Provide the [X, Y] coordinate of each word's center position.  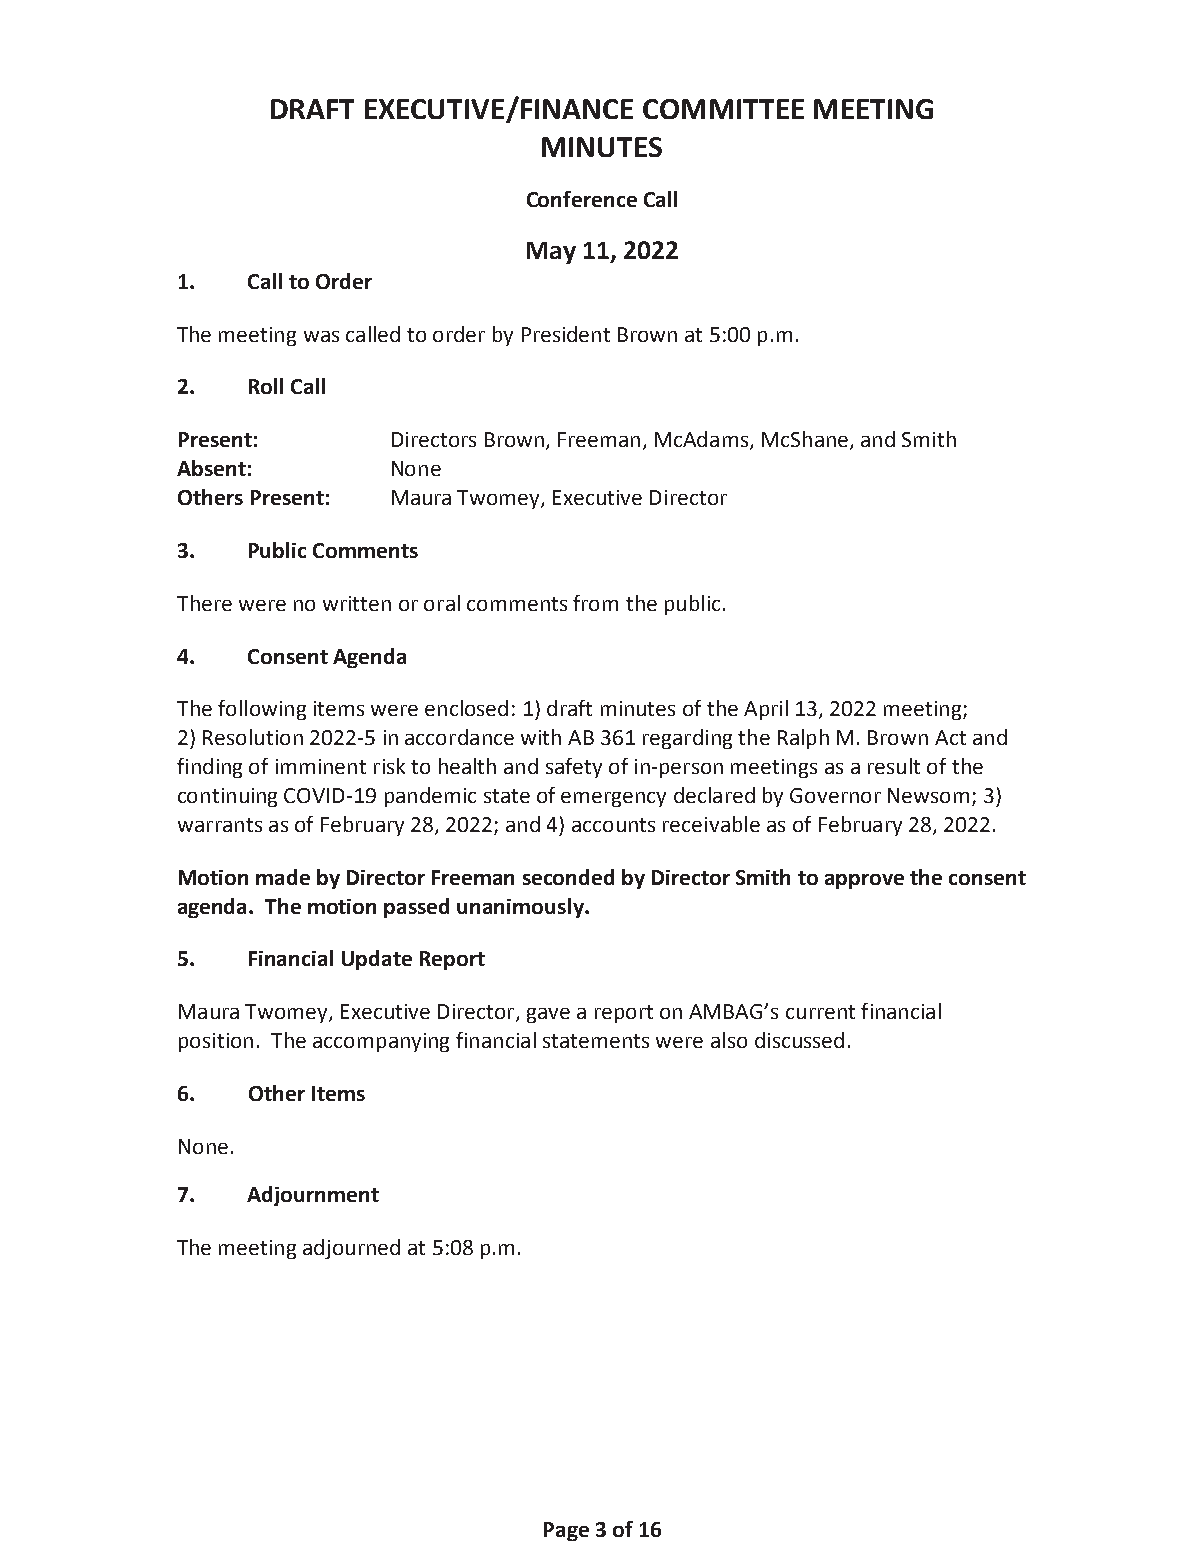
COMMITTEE [723, 109]
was [321, 336]
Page [566, 1531]
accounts [613, 825]
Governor [835, 795]
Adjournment [313, 1196]
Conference [582, 199]
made [283, 877]
